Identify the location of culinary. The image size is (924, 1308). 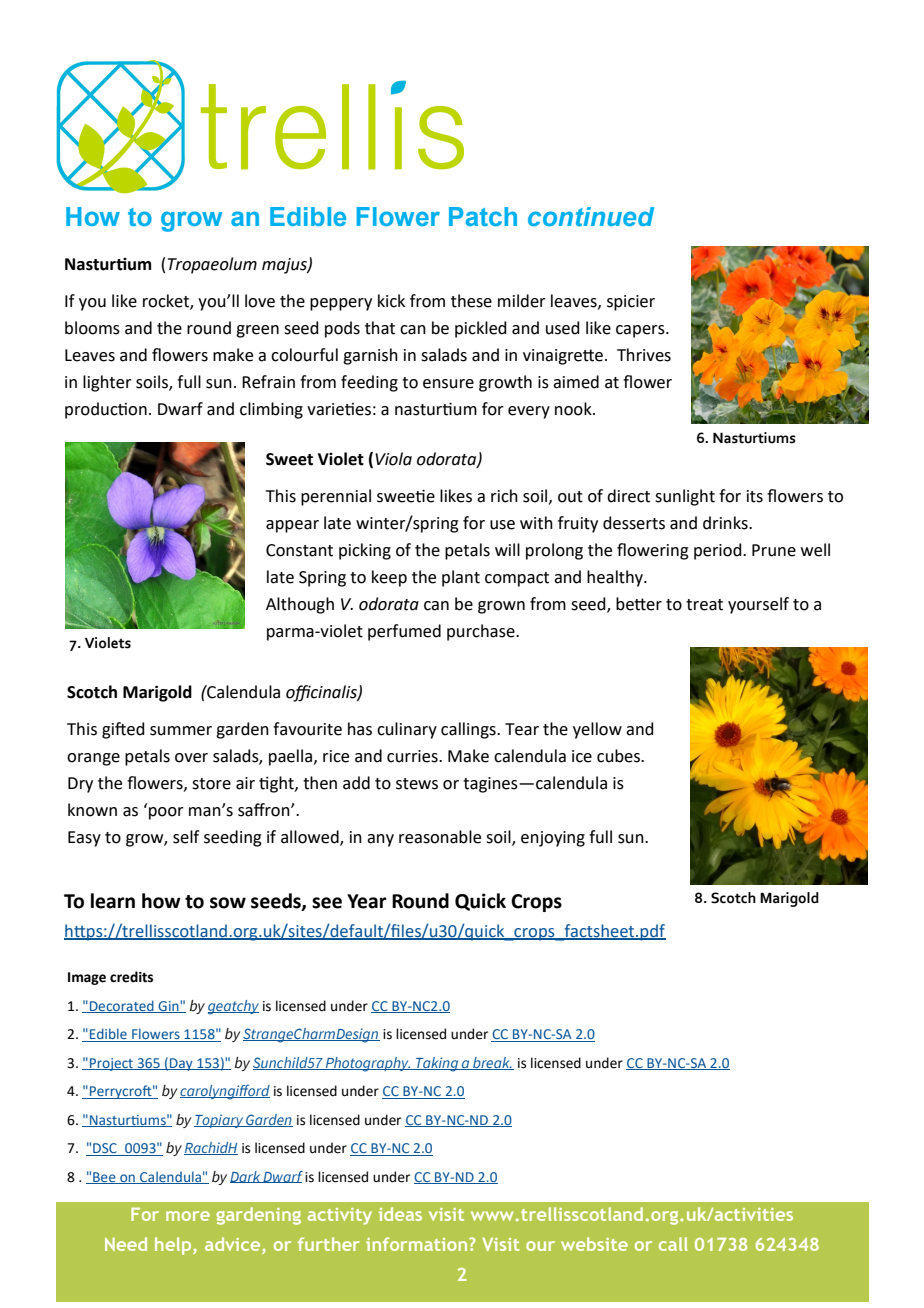
(407, 730).
